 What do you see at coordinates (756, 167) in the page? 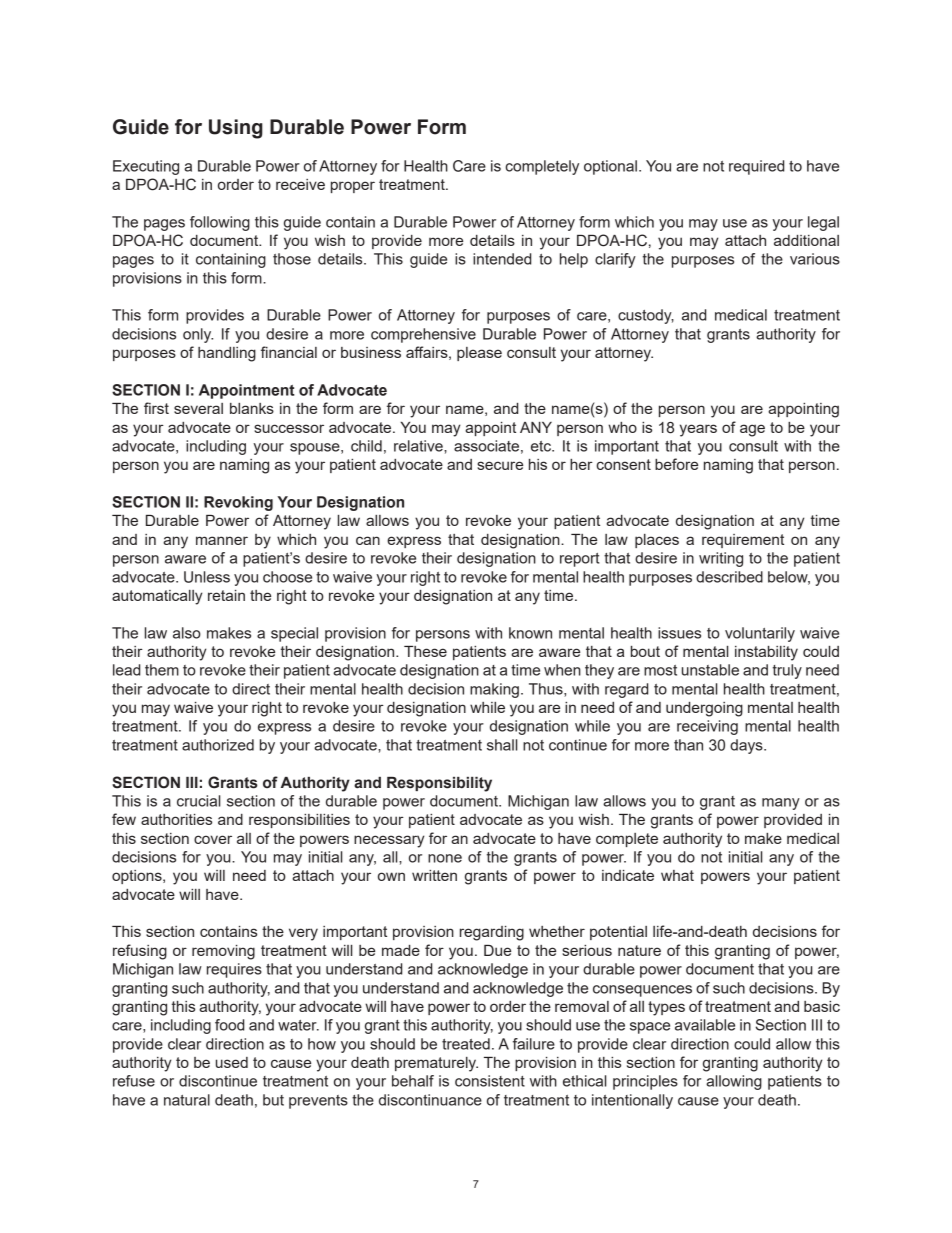
I see `required` at bounding box center [756, 167].
